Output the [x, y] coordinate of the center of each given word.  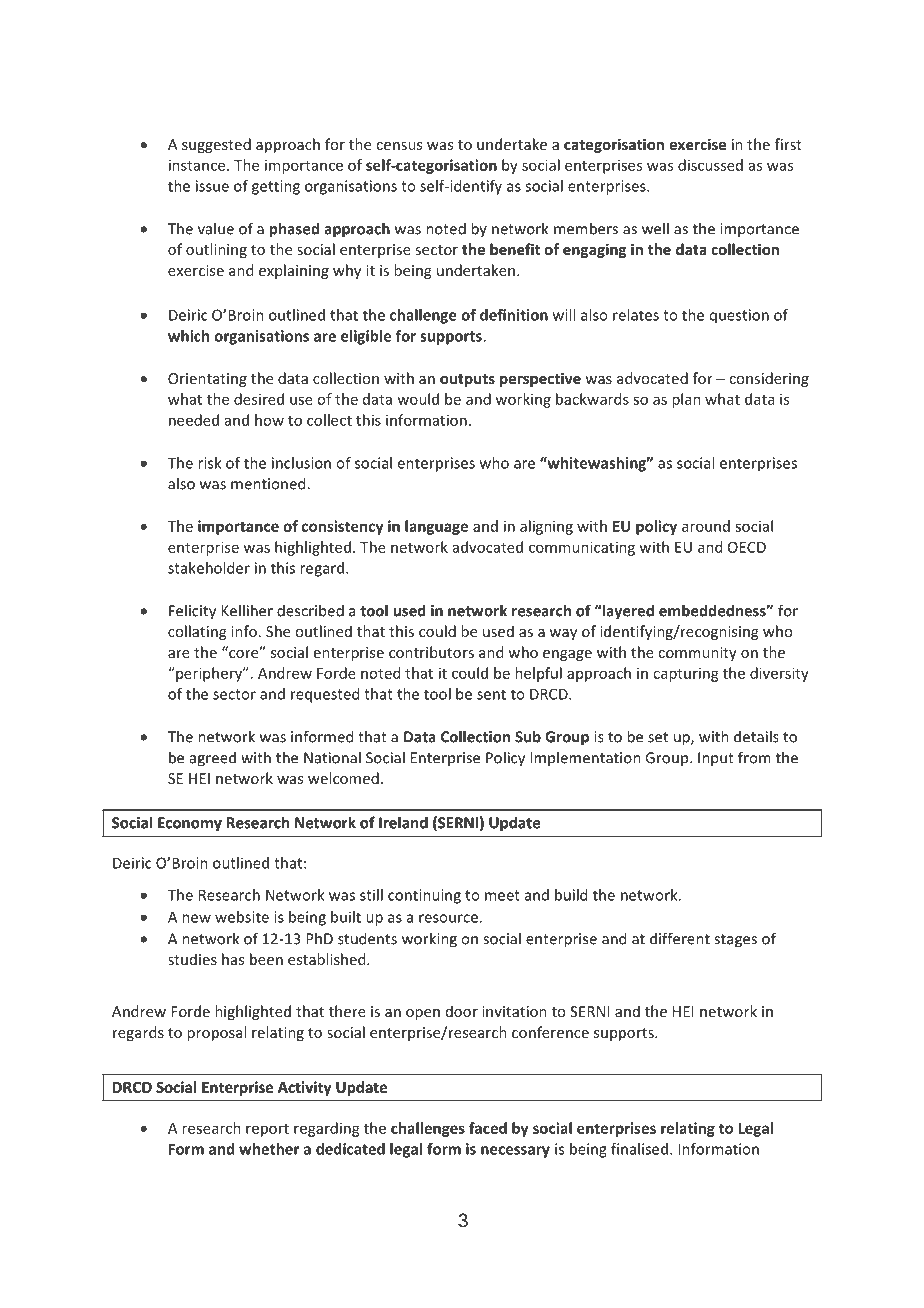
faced [488, 1128]
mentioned [269, 483]
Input [716, 759]
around [706, 526]
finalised [639, 1149]
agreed [213, 759]
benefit [515, 249]
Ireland [403, 822]
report [267, 1130]
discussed [710, 165]
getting [276, 187]
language [436, 527]
